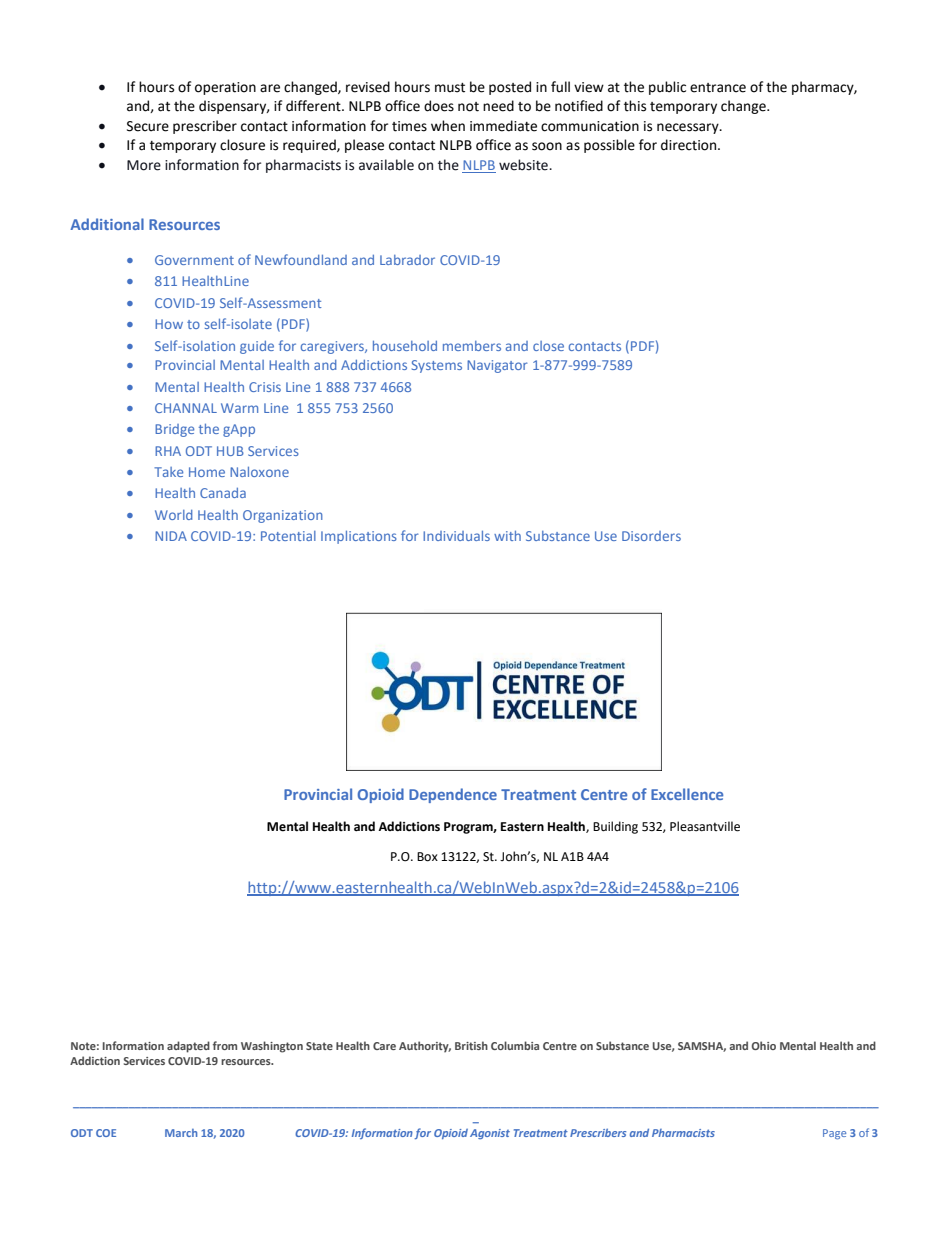 The width and height of the document is (952, 1233). What do you see at coordinates (548, 346) in the document?
I see `close` at bounding box center [548, 346].
